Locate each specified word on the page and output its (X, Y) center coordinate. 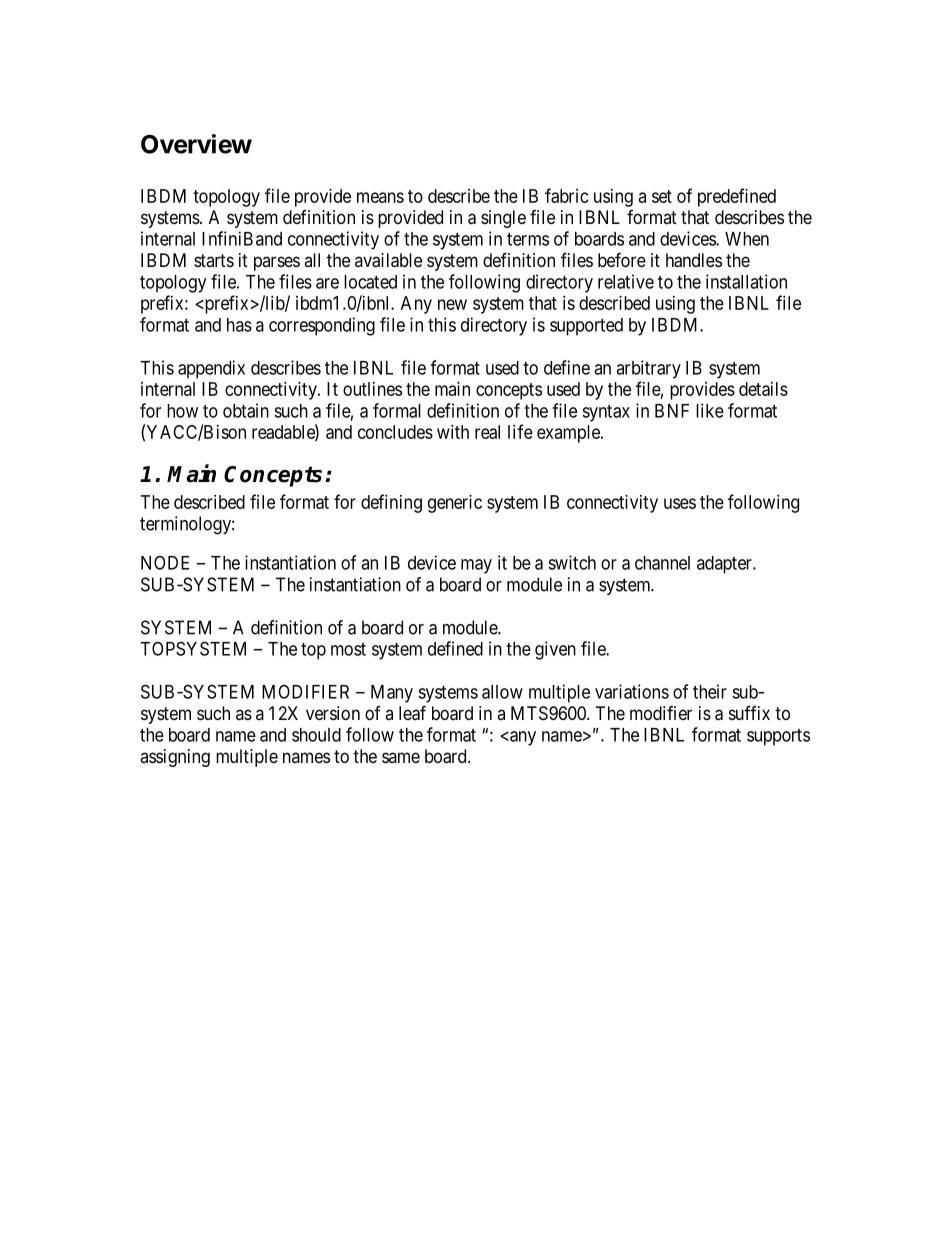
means (380, 197)
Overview (196, 144)
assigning (175, 758)
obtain (246, 410)
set (662, 196)
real (487, 432)
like (710, 410)
